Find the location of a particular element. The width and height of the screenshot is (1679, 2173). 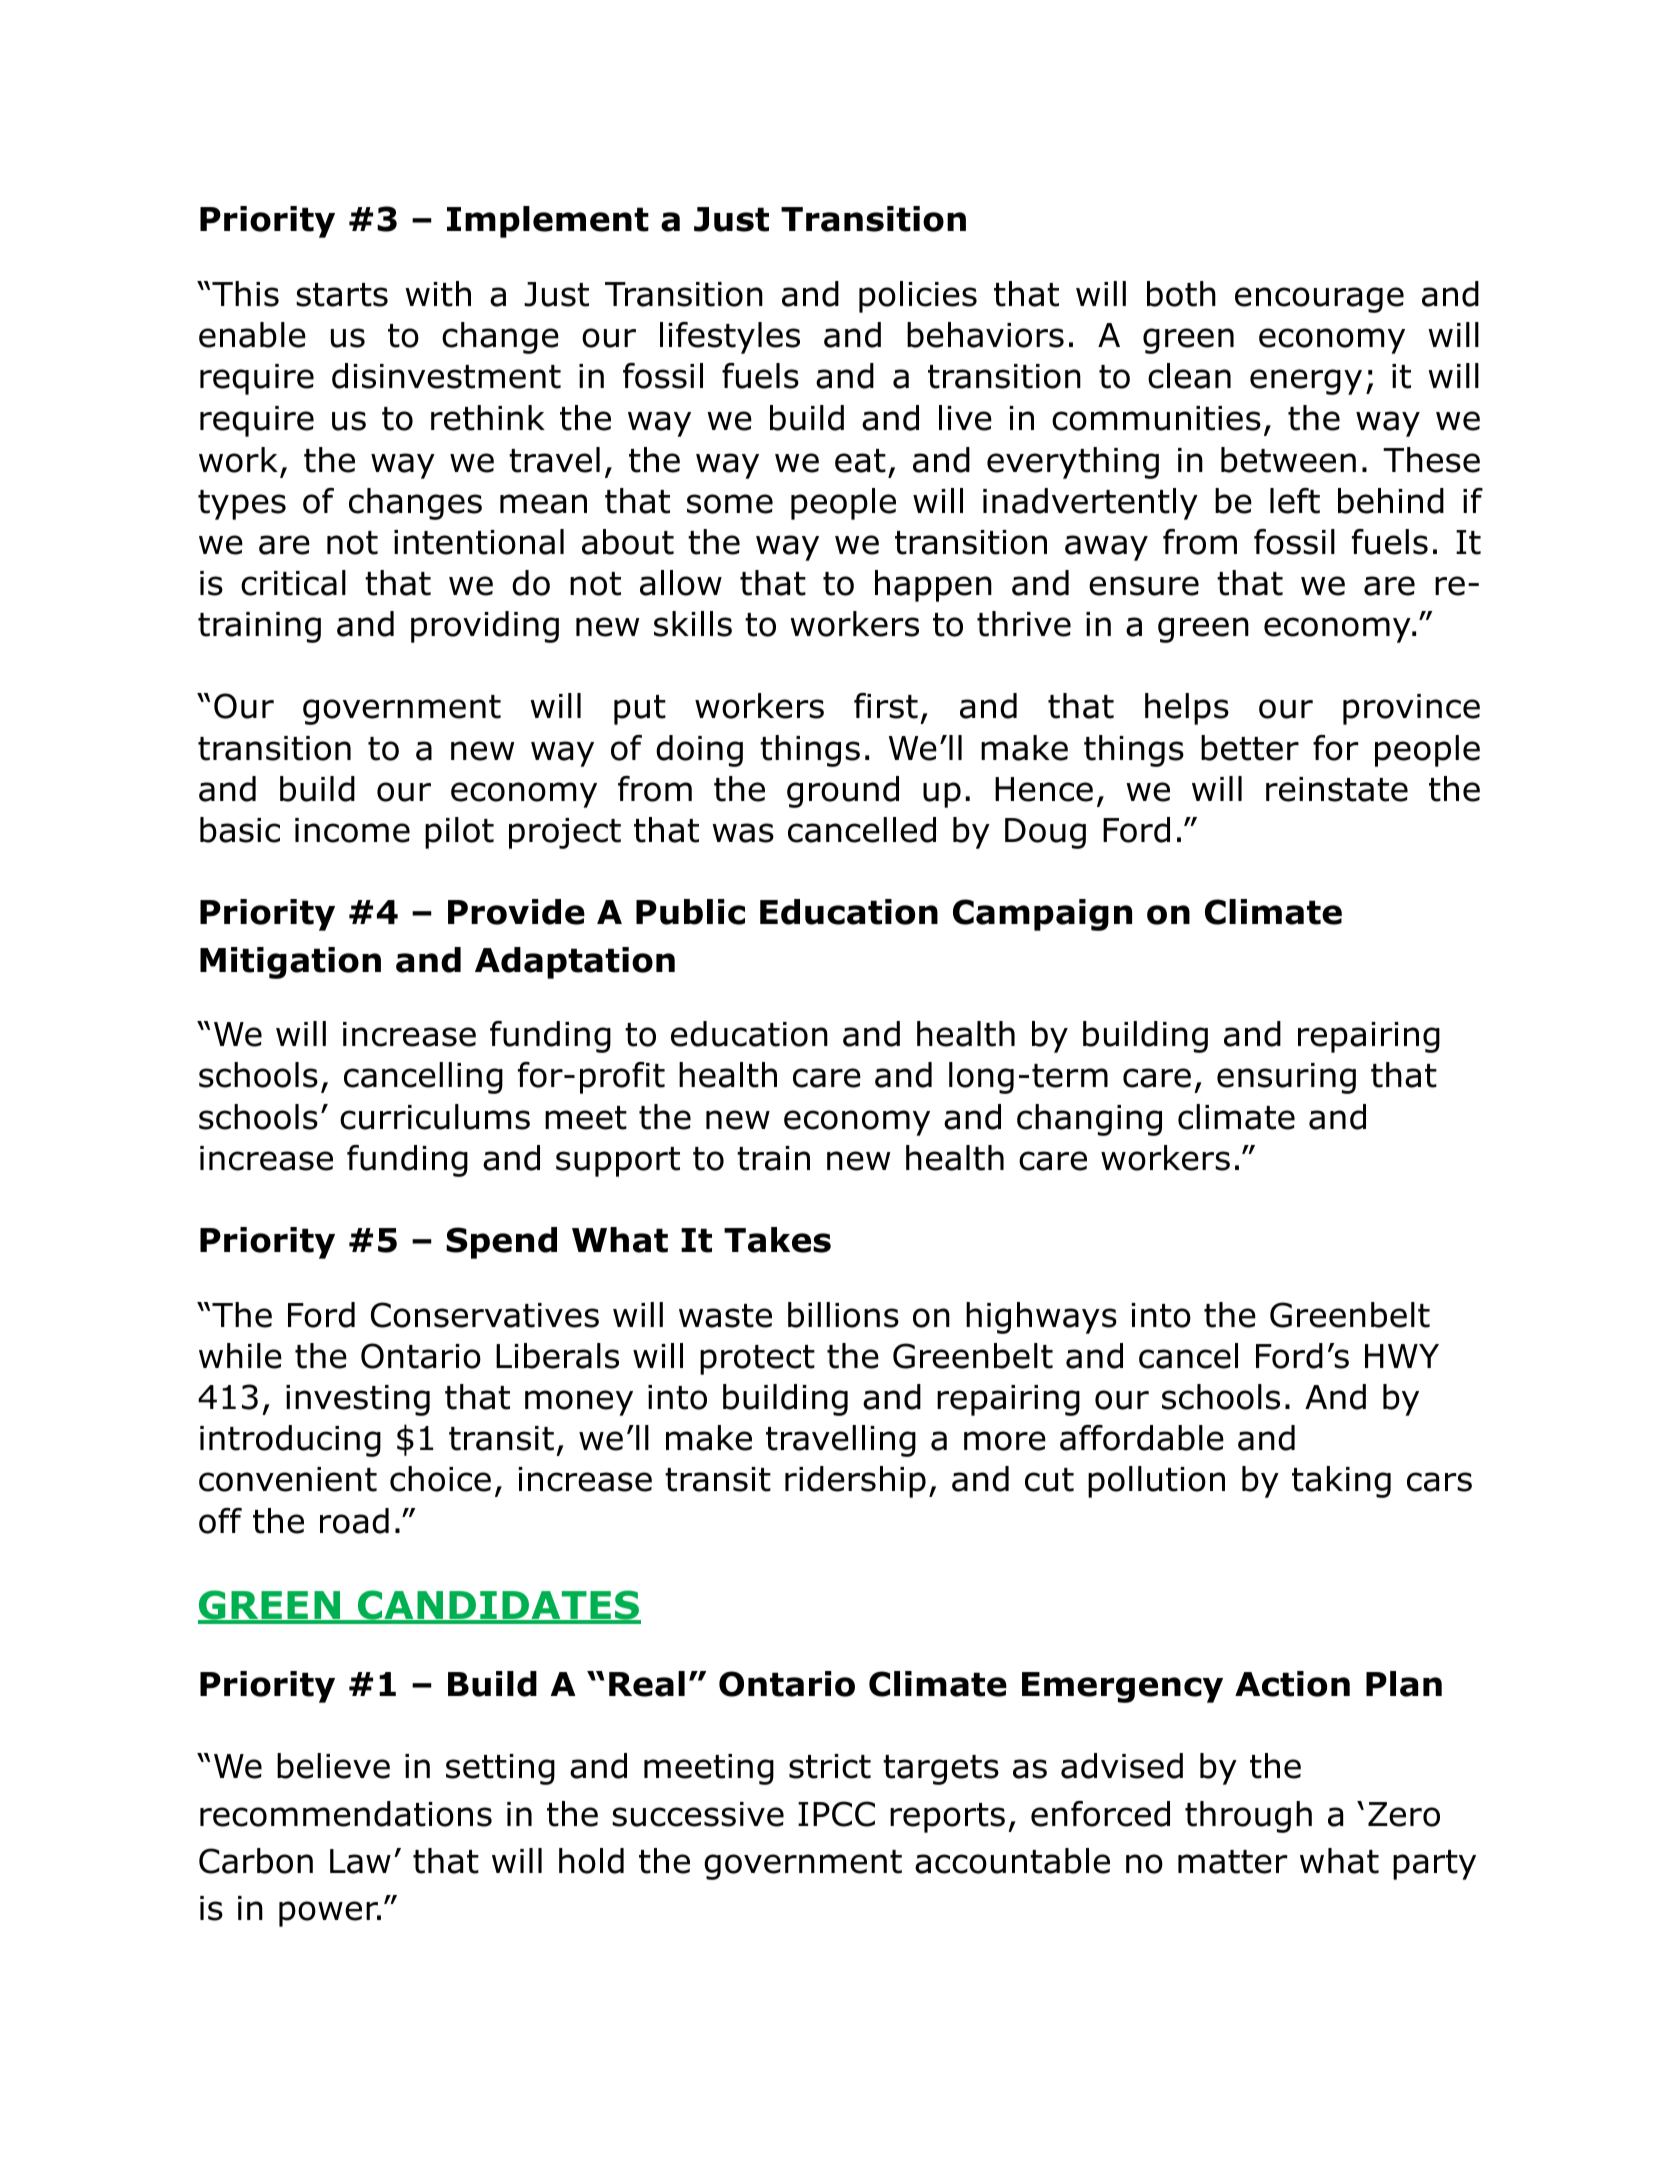

first is located at coordinates (886, 706).
